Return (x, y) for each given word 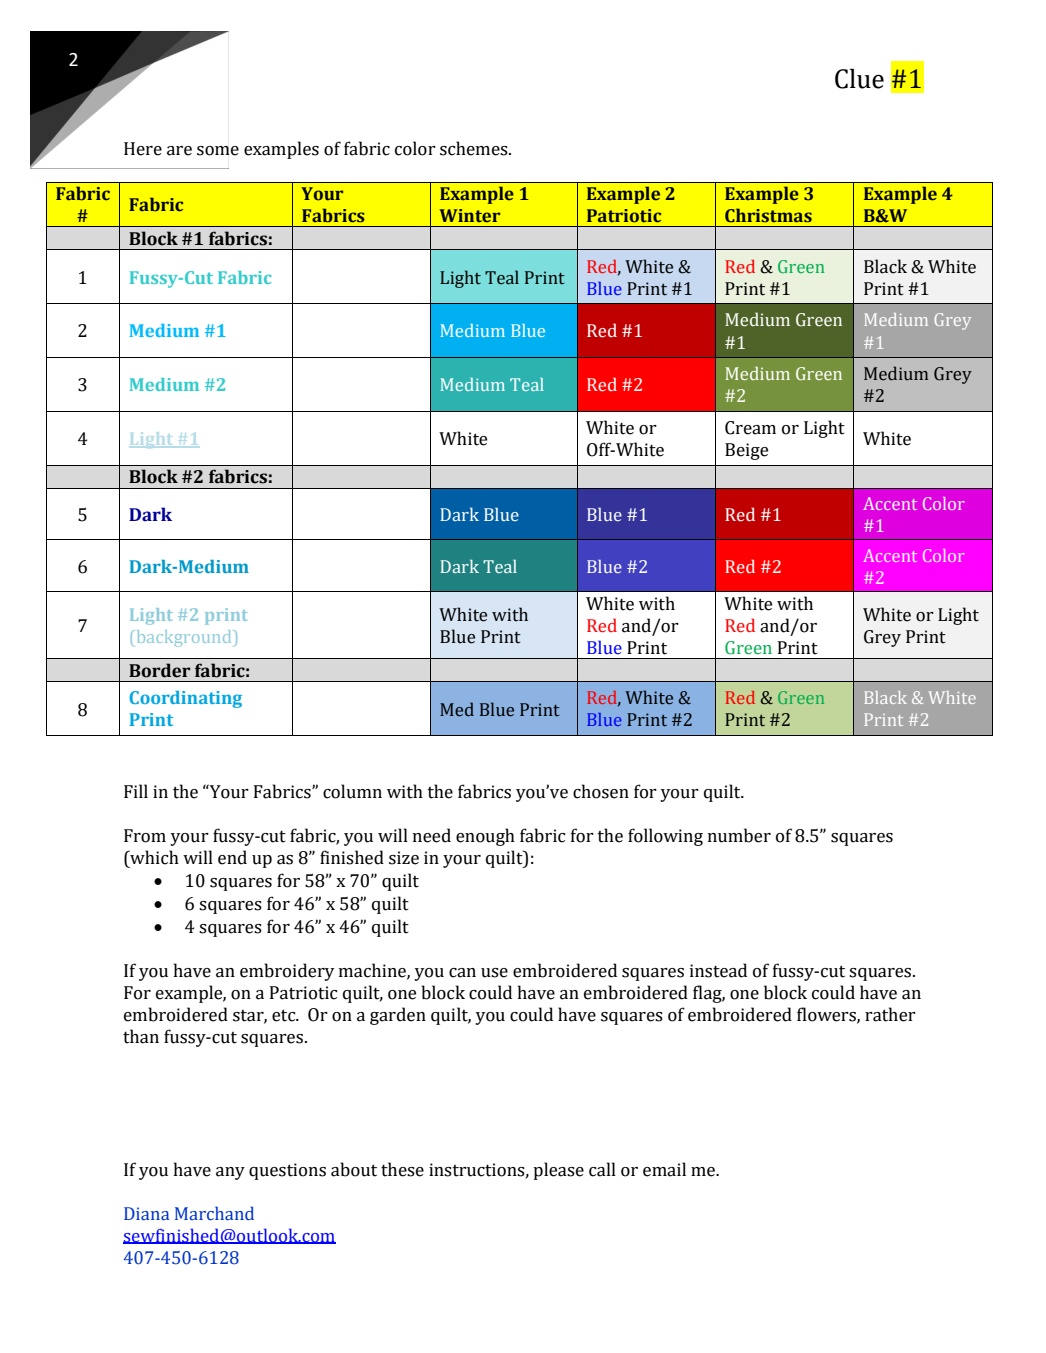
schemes (475, 148)
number (739, 835)
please (558, 1171)
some (218, 151)
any (230, 1173)
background (184, 638)
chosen (601, 791)
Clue (859, 78)
